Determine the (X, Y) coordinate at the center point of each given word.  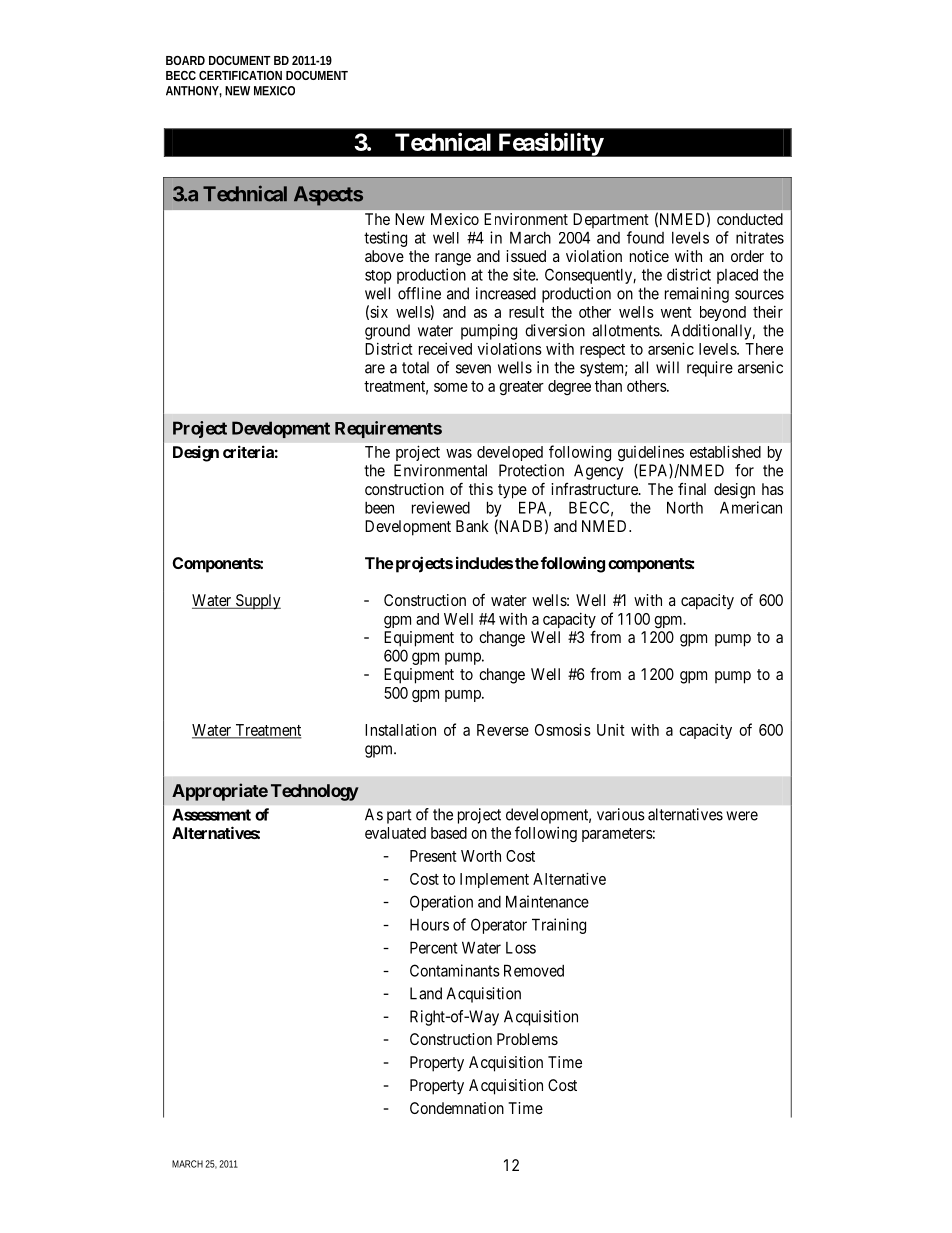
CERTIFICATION (240, 75)
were (742, 816)
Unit (611, 730)
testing (385, 239)
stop (378, 277)
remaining (697, 295)
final (692, 488)
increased (506, 293)
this (481, 489)
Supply (257, 602)
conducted (750, 219)
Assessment (211, 814)
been (379, 508)
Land (426, 993)
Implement (494, 880)
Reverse (503, 730)
